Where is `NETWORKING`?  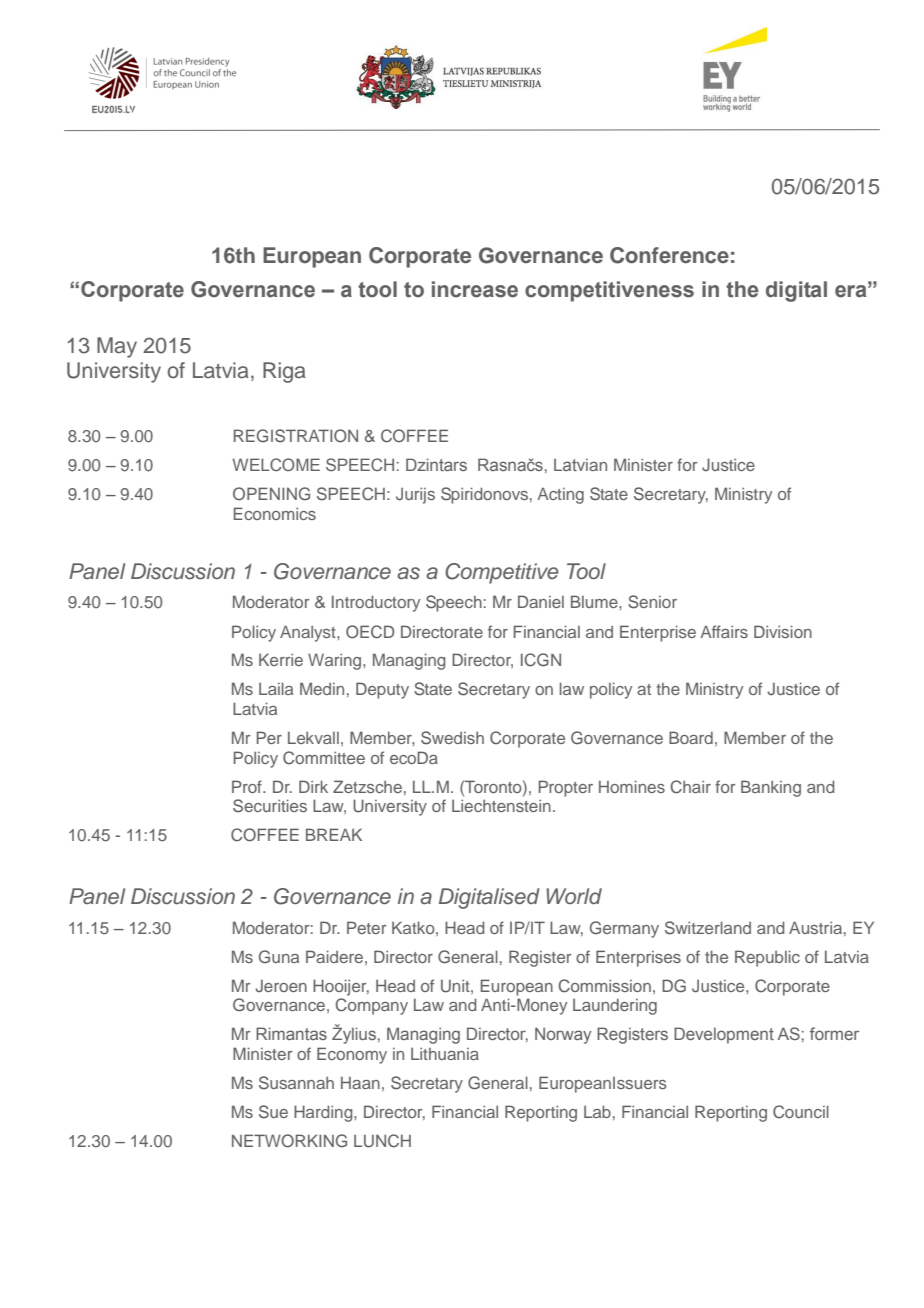 NETWORKING is located at coordinates (289, 1141).
